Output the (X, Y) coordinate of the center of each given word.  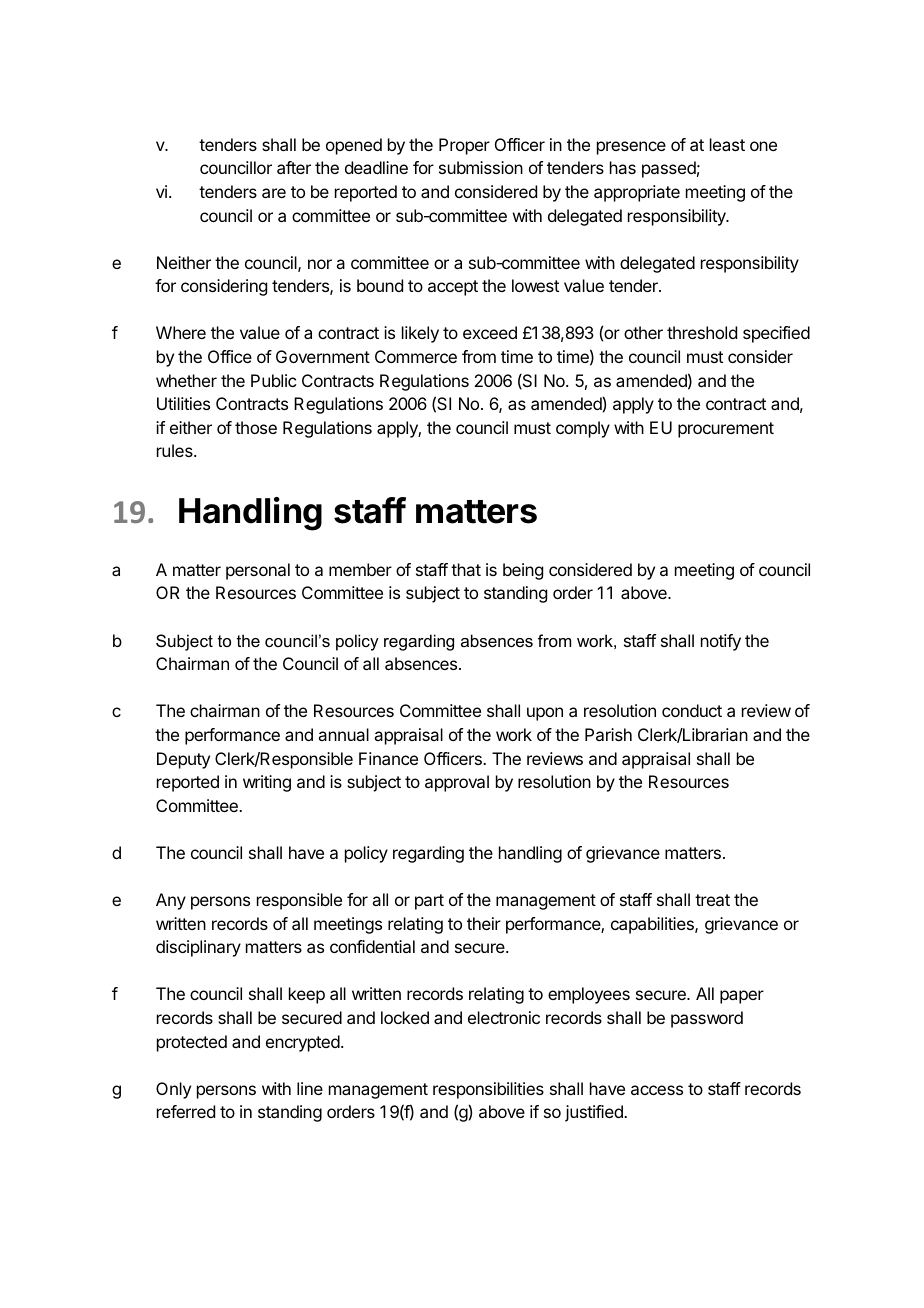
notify (721, 642)
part (429, 902)
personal (258, 571)
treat (712, 900)
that (466, 569)
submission (481, 167)
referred (186, 1111)
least (727, 144)
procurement (726, 430)
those (256, 427)
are (274, 193)
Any (171, 901)
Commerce (416, 356)
